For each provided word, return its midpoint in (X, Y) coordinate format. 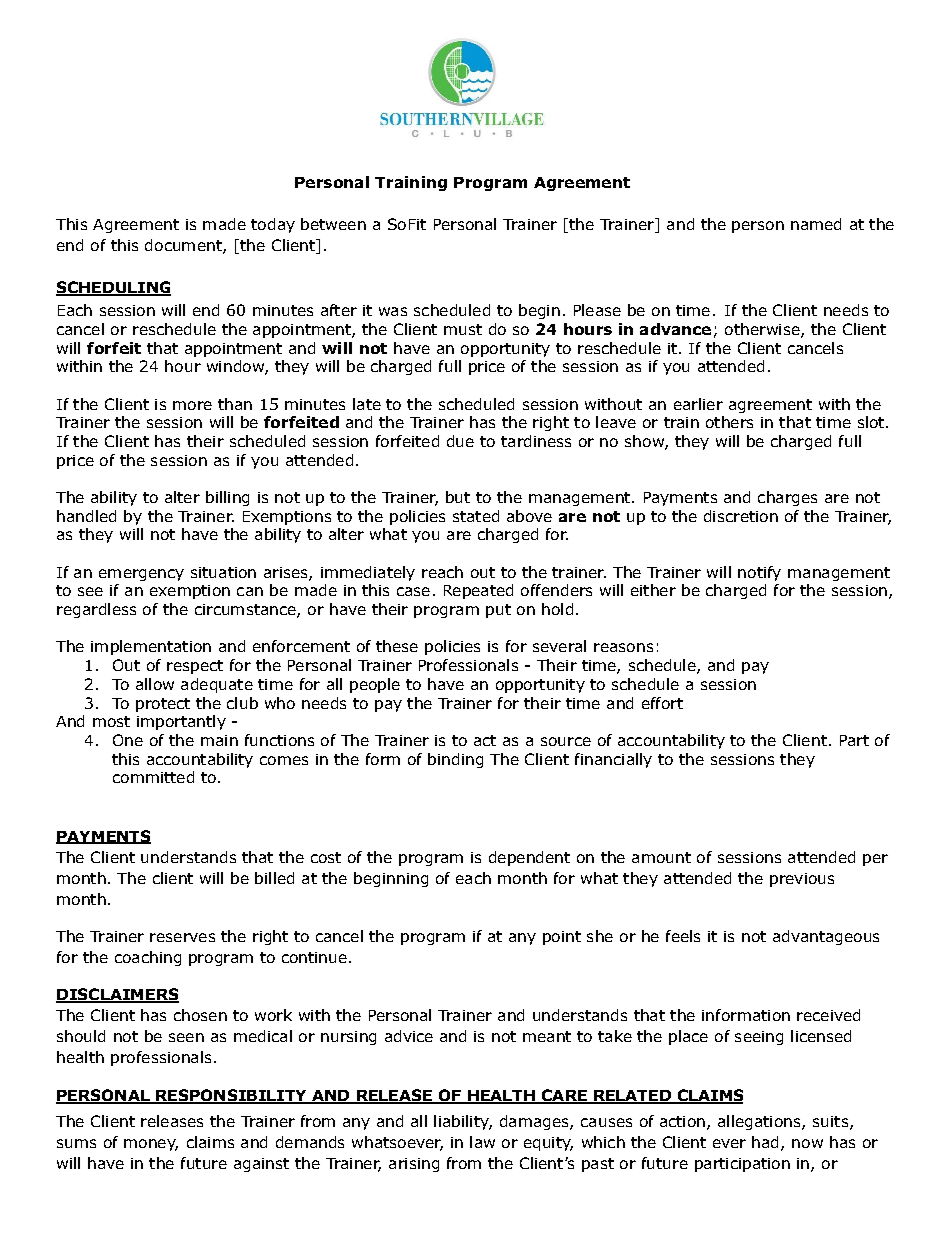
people (375, 685)
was (393, 311)
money (151, 1145)
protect (163, 705)
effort (662, 703)
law (482, 1142)
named (816, 224)
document (184, 246)
